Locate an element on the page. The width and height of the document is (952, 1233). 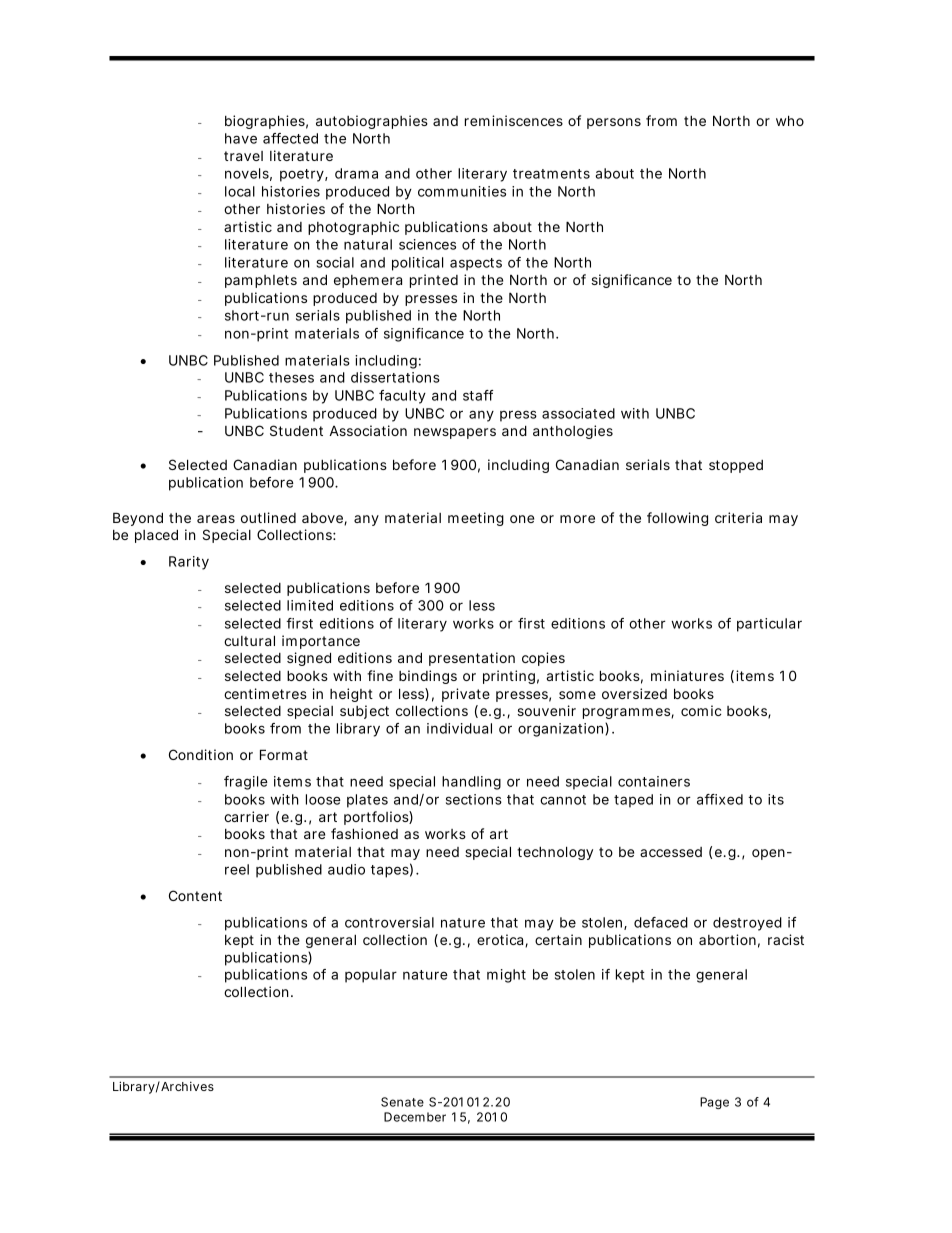
communities is located at coordinates (462, 191).
